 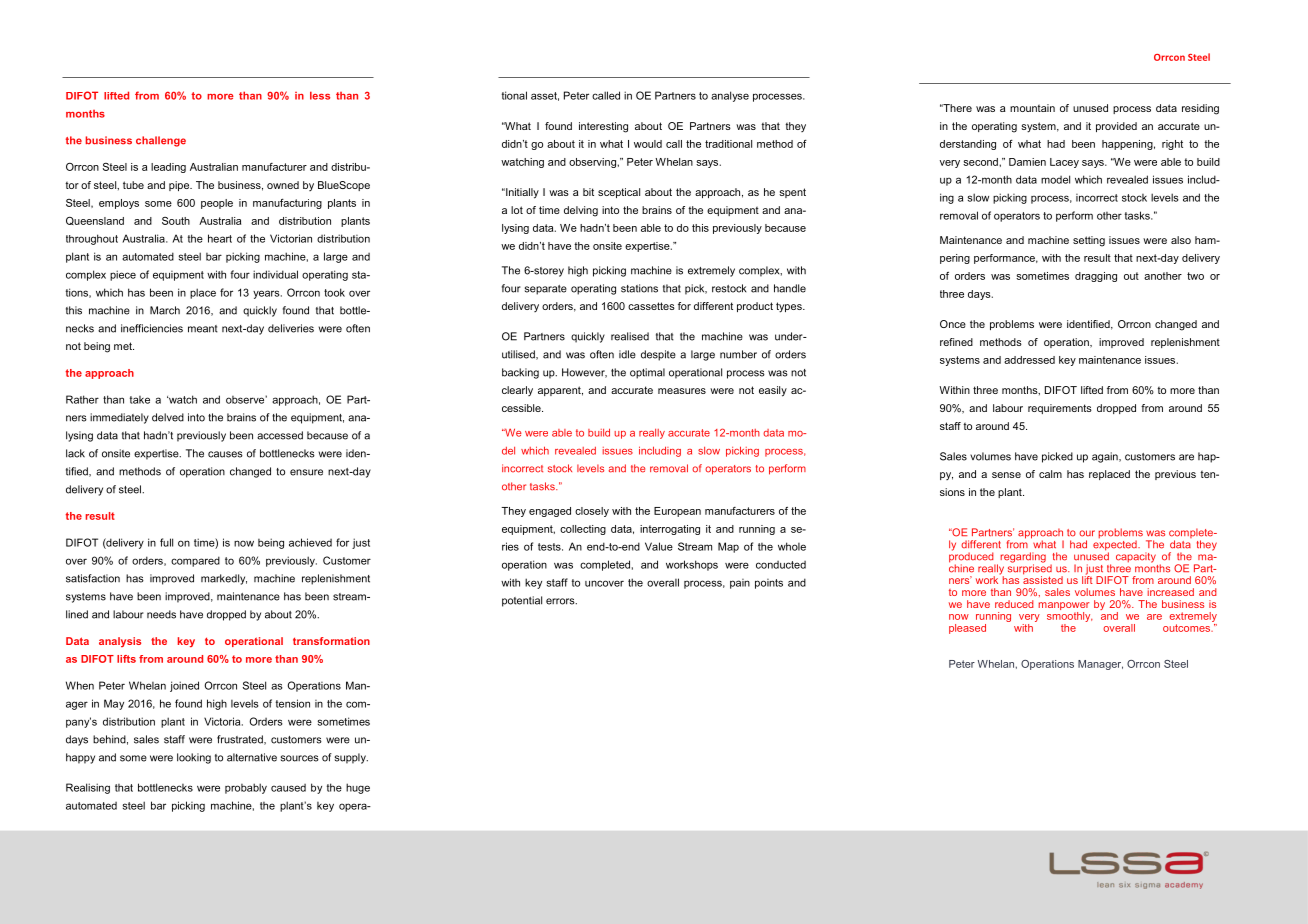 I want to click on realised, so click(x=630, y=336).
